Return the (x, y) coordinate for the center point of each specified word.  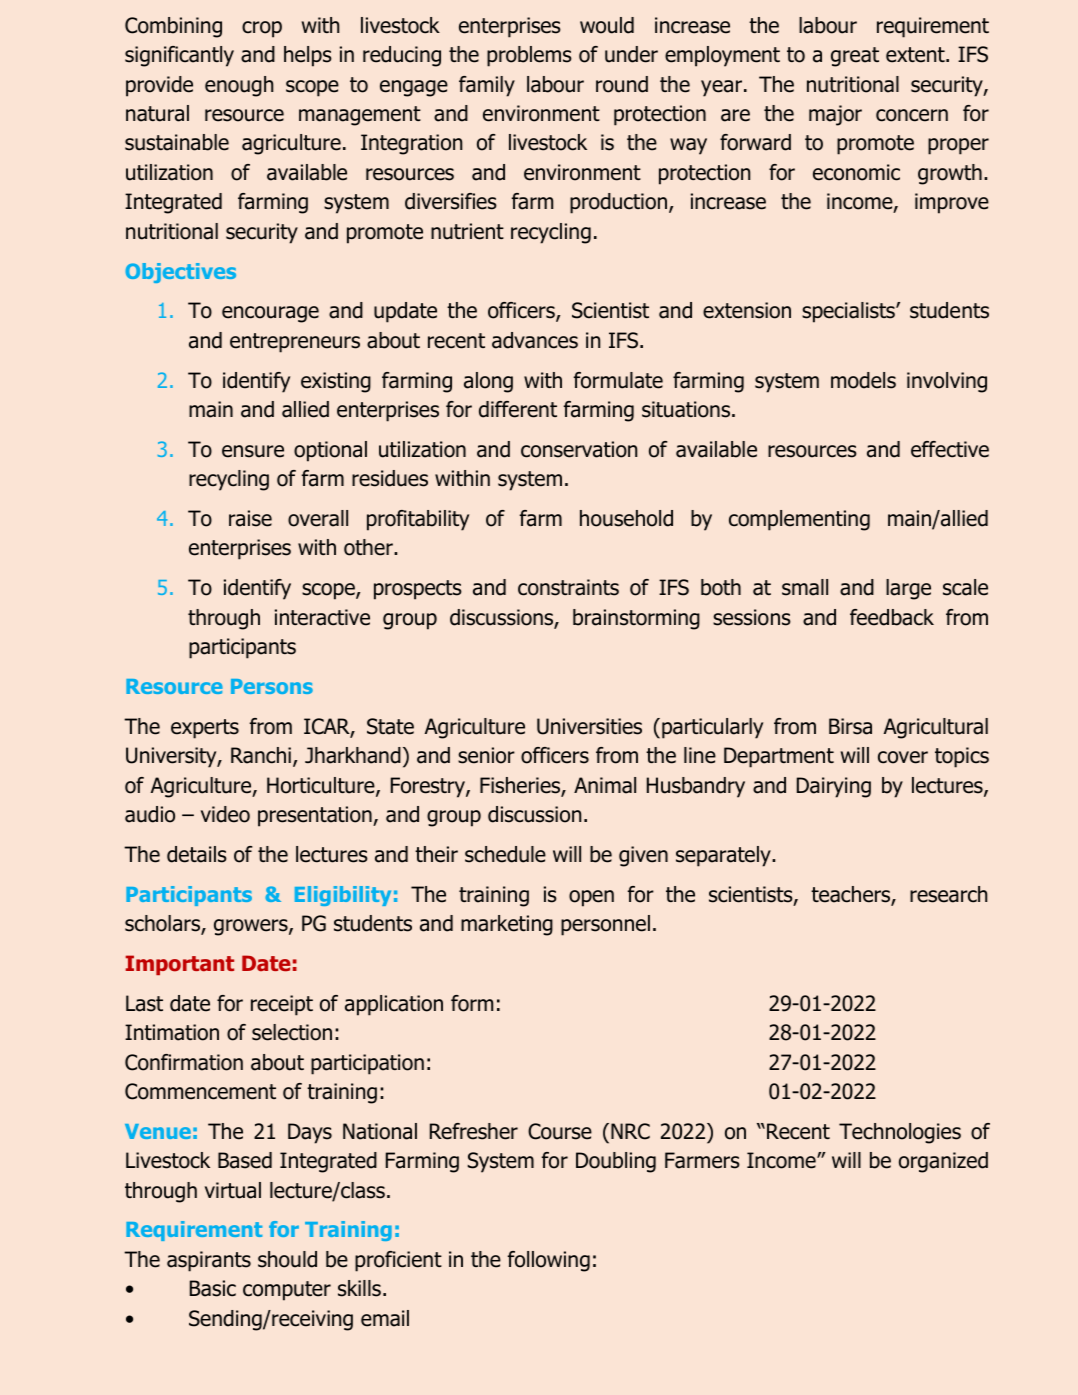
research (948, 894)
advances (535, 340)
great (855, 57)
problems (529, 56)
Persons (272, 686)
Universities (589, 726)
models (863, 380)
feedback (892, 617)
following (549, 1261)
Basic (213, 1288)
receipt (282, 1005)
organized (943, 1162)
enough (239, 86)
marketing (507, 925)
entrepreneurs (295, 343)
